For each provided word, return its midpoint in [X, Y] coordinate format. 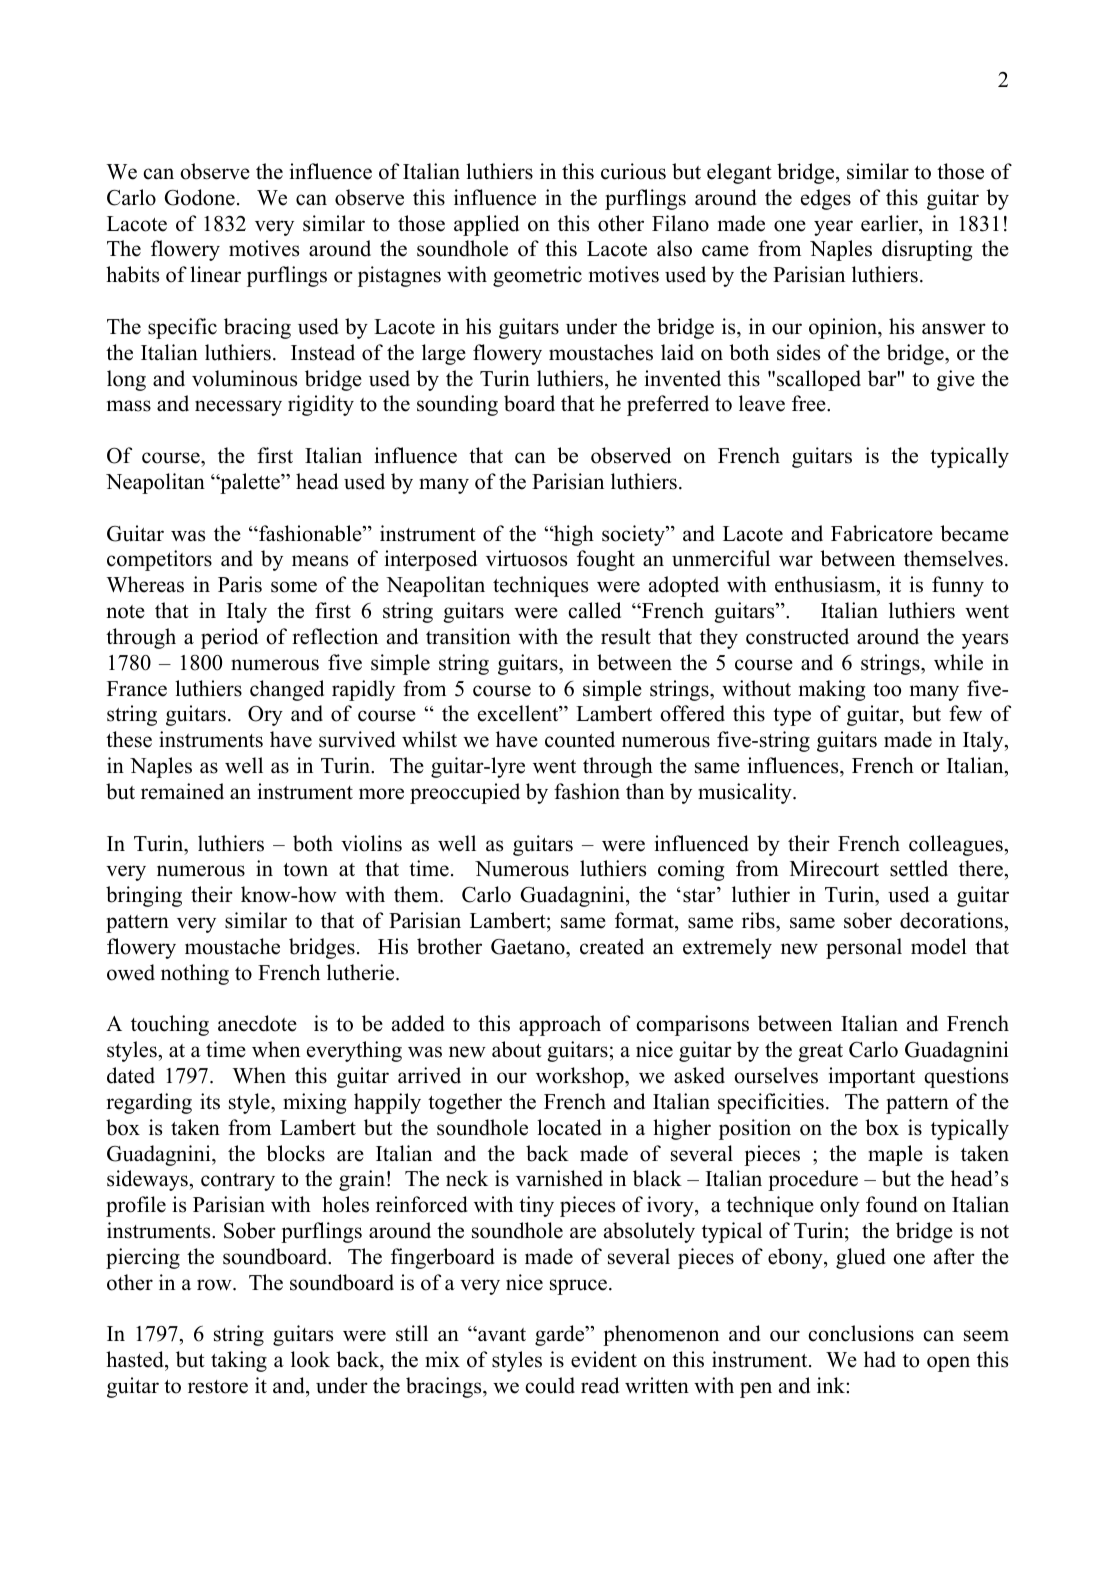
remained [182, 791]
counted [580, 739]
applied [486, 225]
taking [239, 1361]
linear [215, 274]
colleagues [956, 845]
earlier [891, 224]
